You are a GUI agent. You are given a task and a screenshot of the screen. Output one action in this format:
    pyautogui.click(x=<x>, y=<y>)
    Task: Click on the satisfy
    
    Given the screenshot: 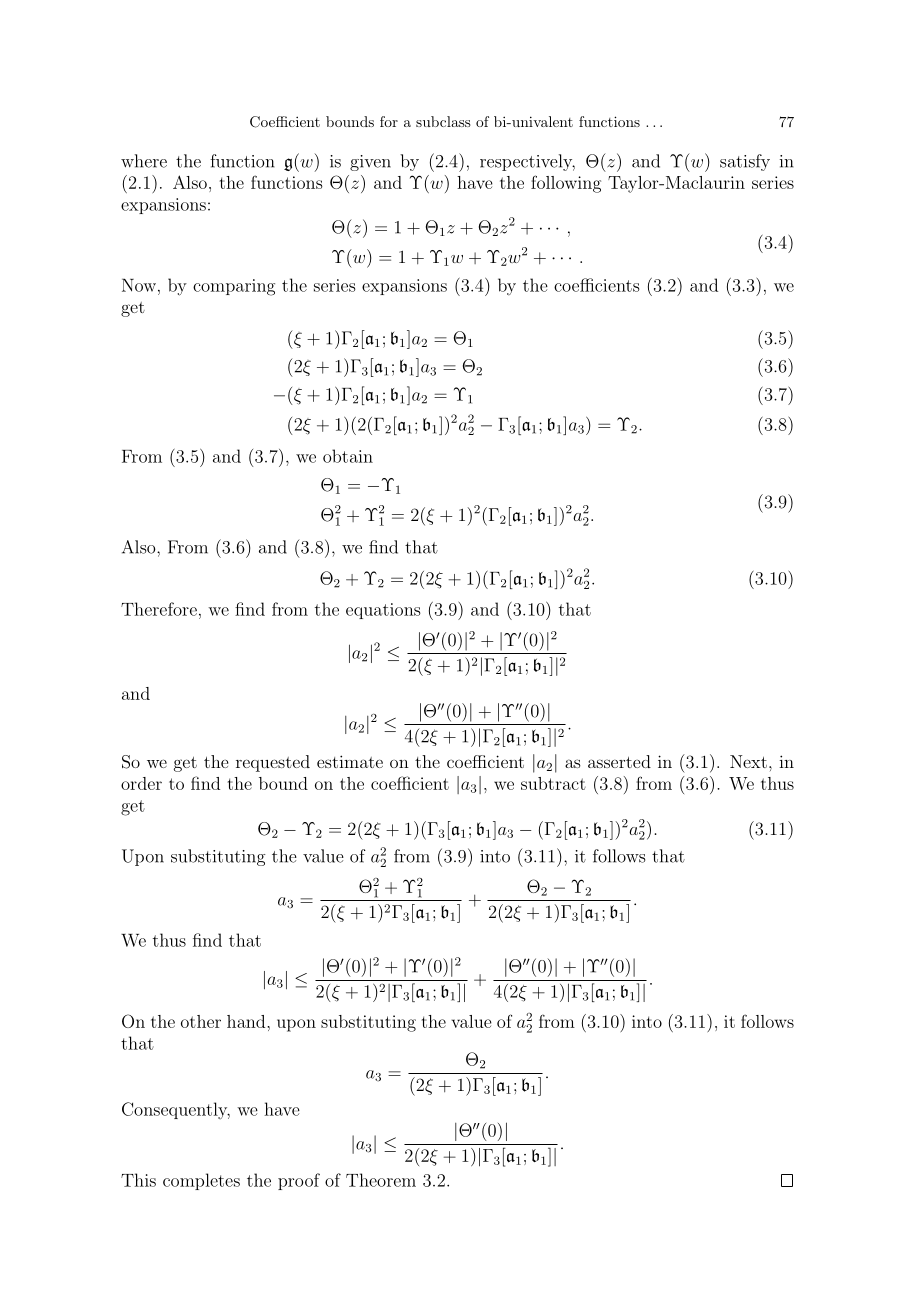 What is the action you would take?
    pyautogui.click(x=745, y=162)
